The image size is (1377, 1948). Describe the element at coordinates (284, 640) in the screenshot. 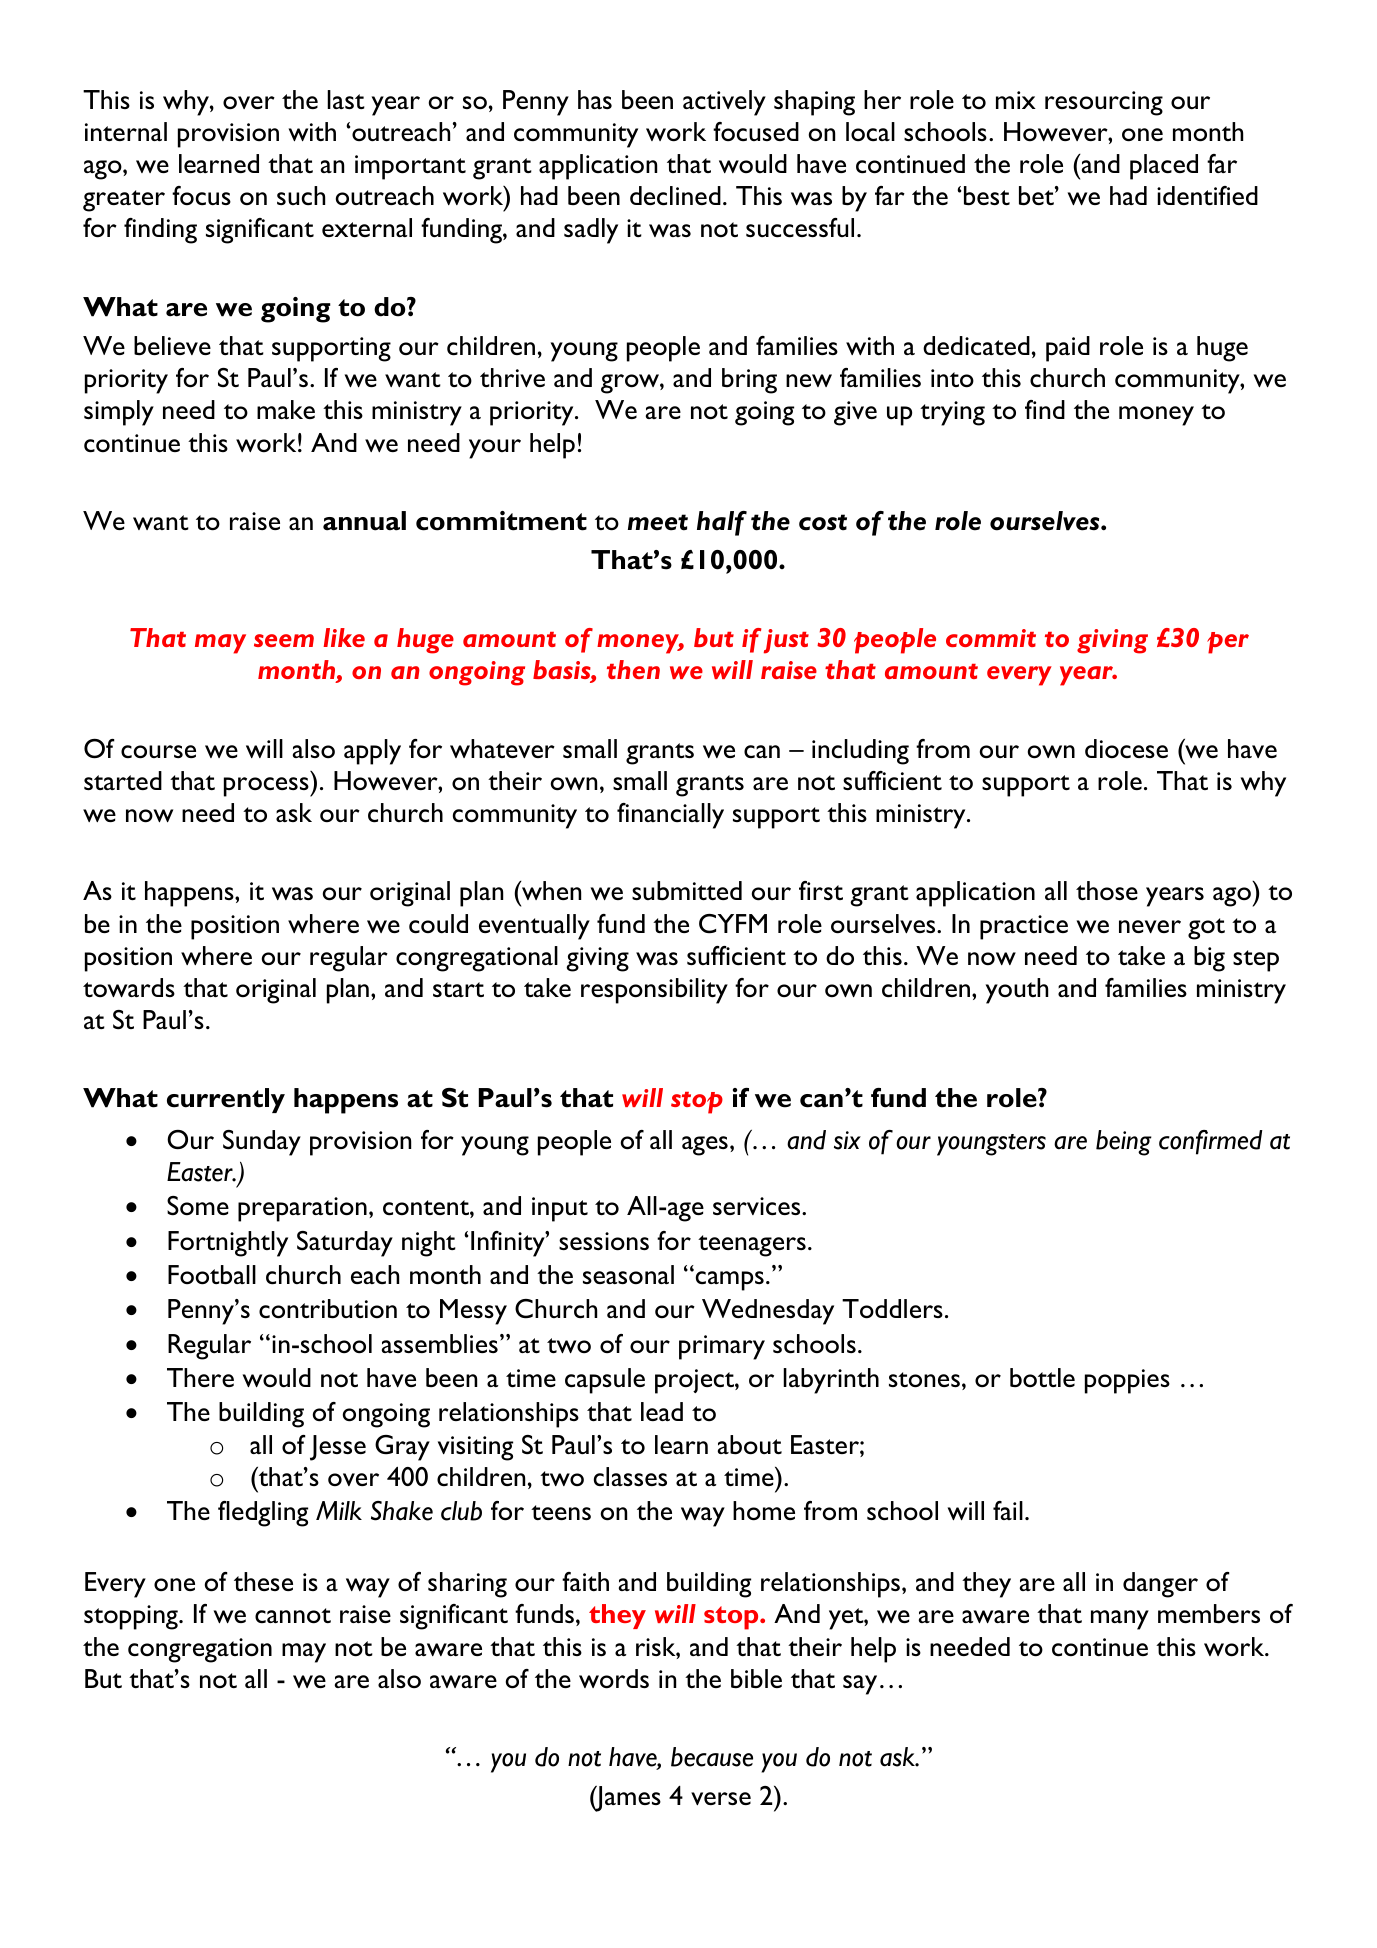

I see `seem` at that location.
